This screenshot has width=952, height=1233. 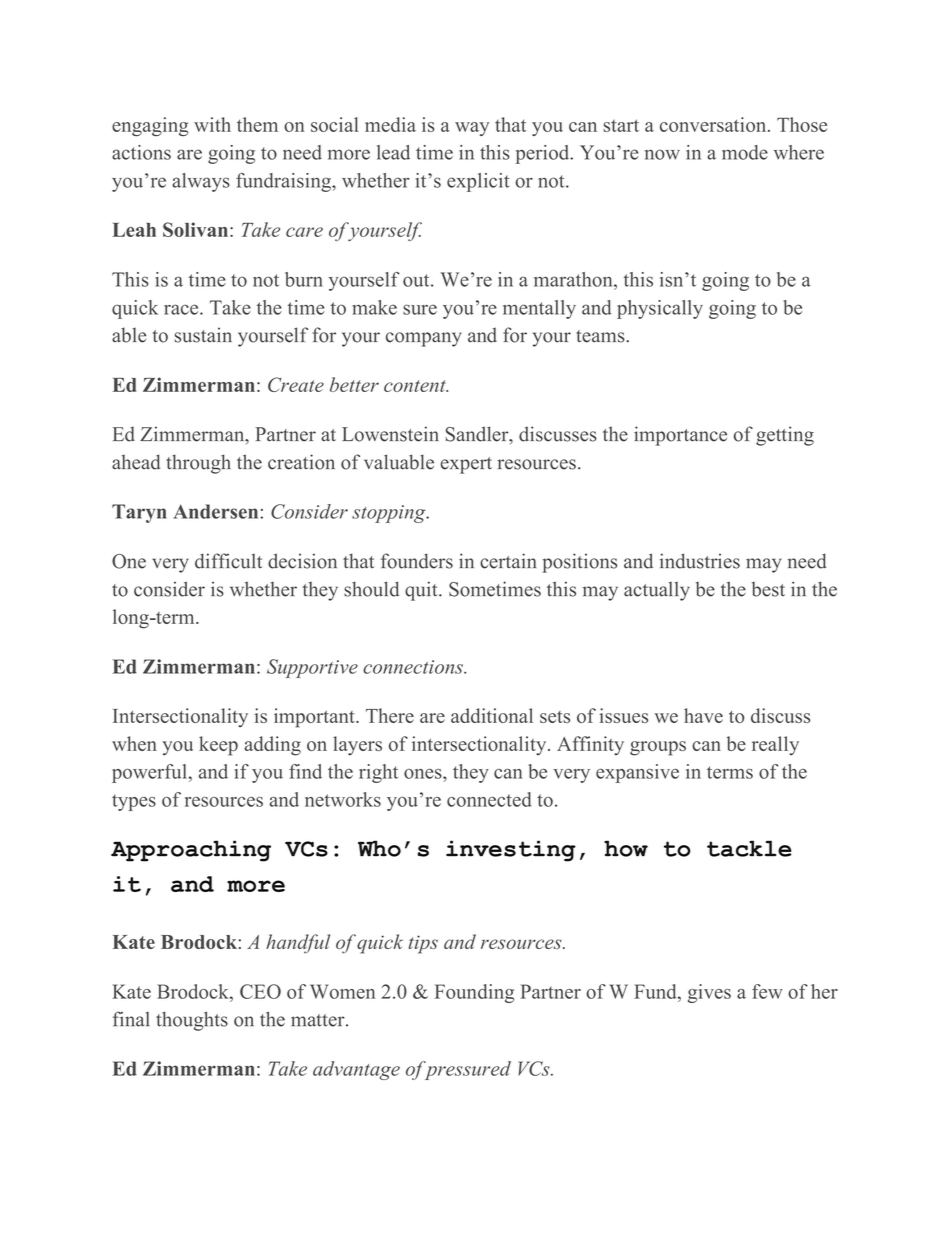 What do you see at coordinates (680, 436) in the screenshot?
I see `importance` at bounding box center [680, 436].
